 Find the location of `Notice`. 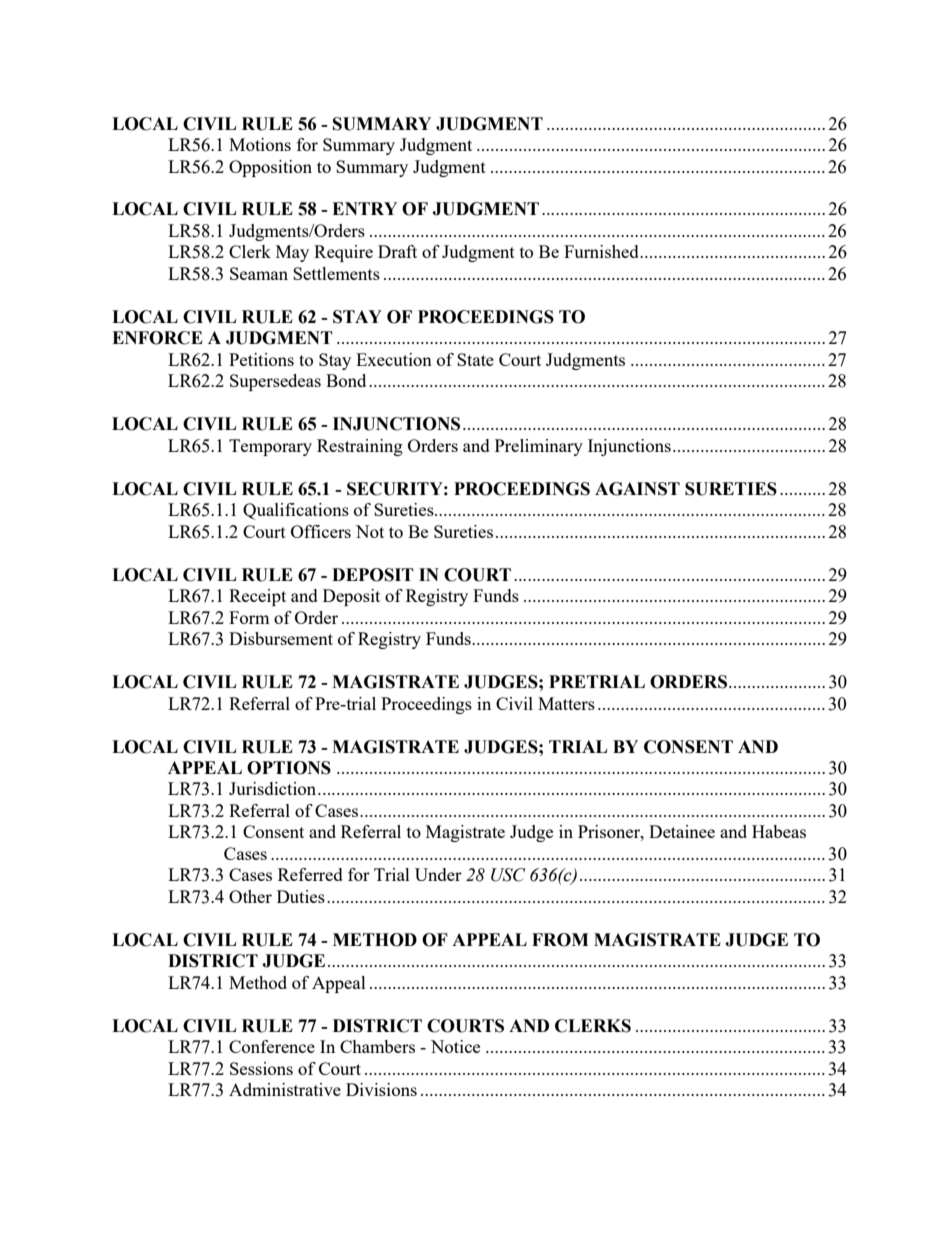

Notice is located at coordinates (455, 1046).
